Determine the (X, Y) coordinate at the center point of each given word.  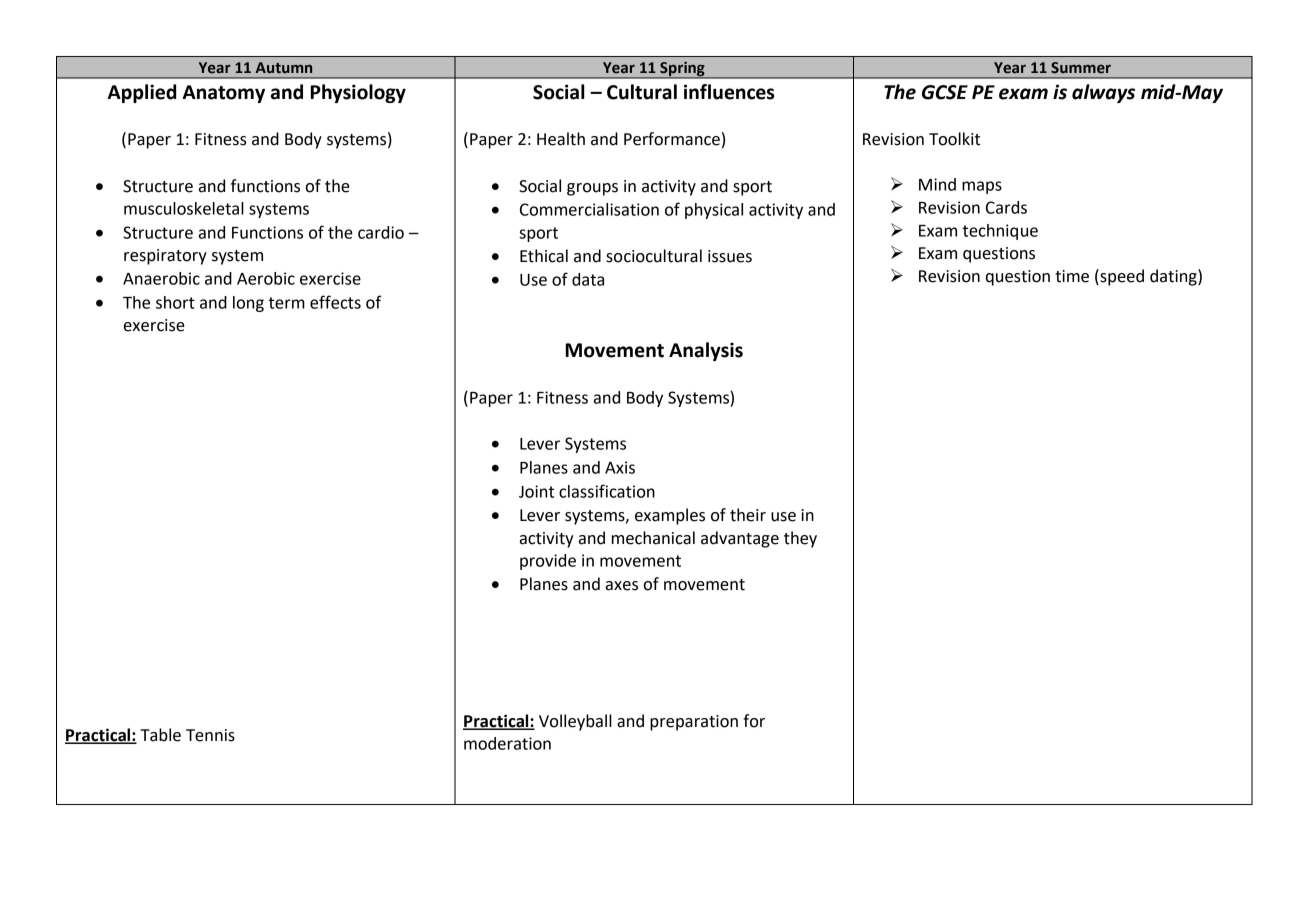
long (248, 304)
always (1103, 93)
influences (729, 92)
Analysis (706, 351)
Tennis (210, 735)
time (1072, 276)
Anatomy (224, 94)
